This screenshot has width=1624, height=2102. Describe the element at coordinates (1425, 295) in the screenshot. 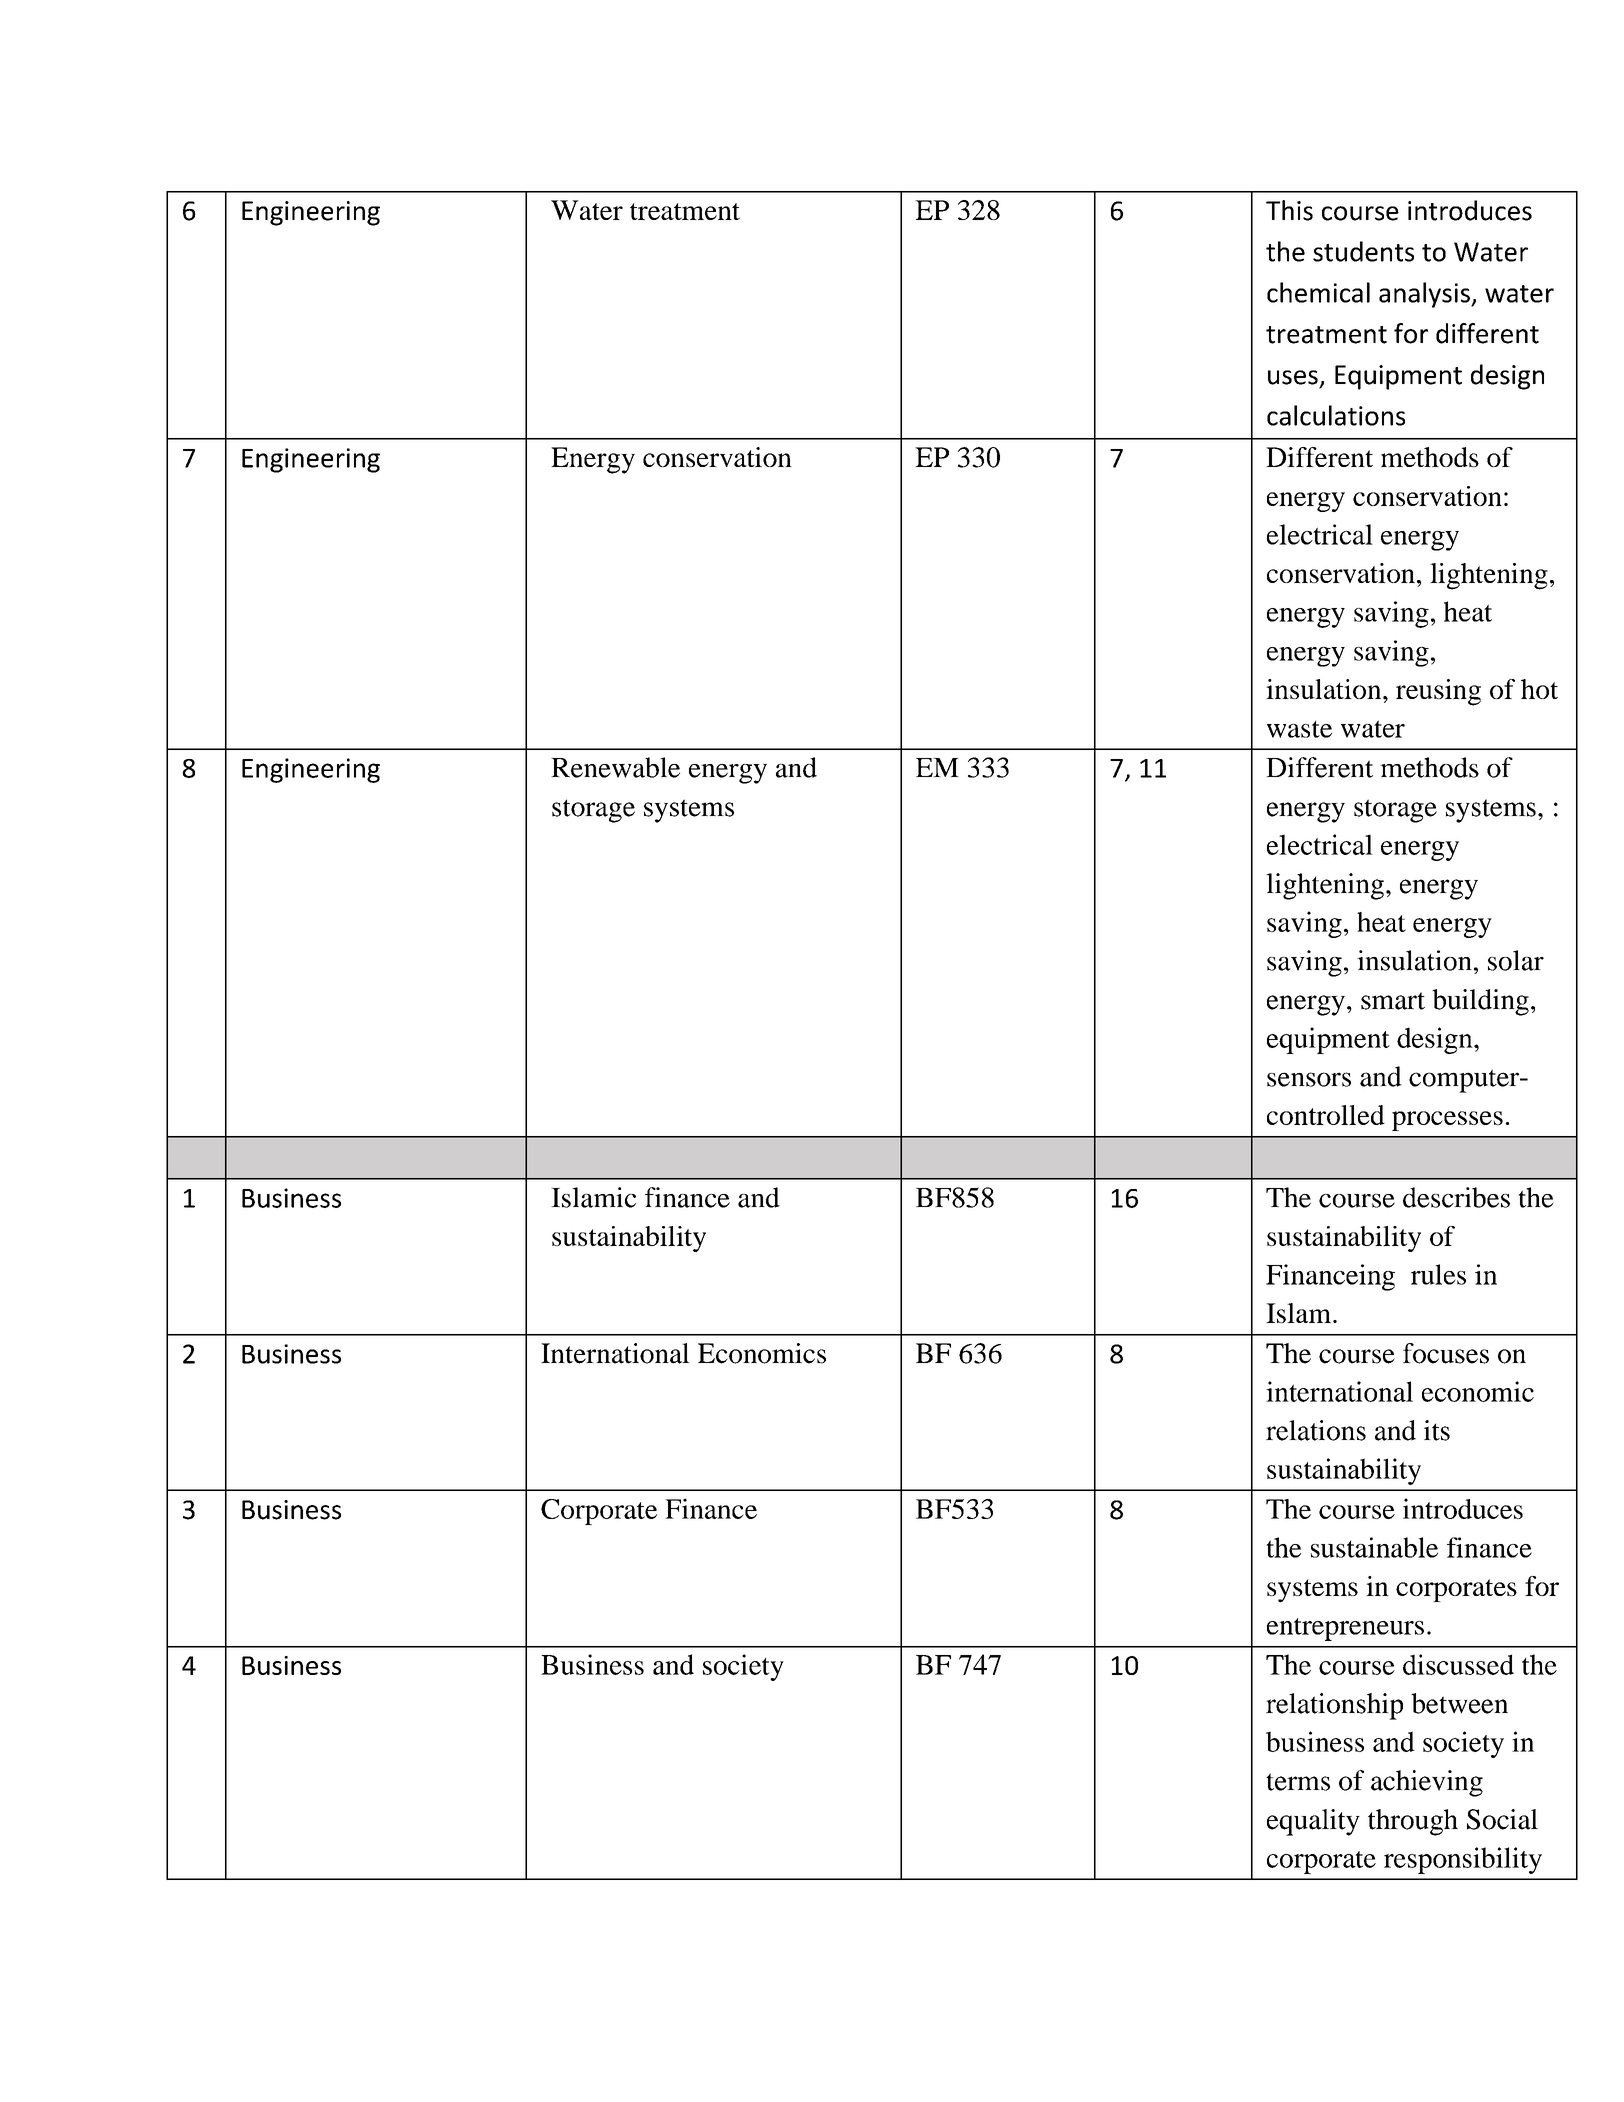

I see `analysis` at that location.
